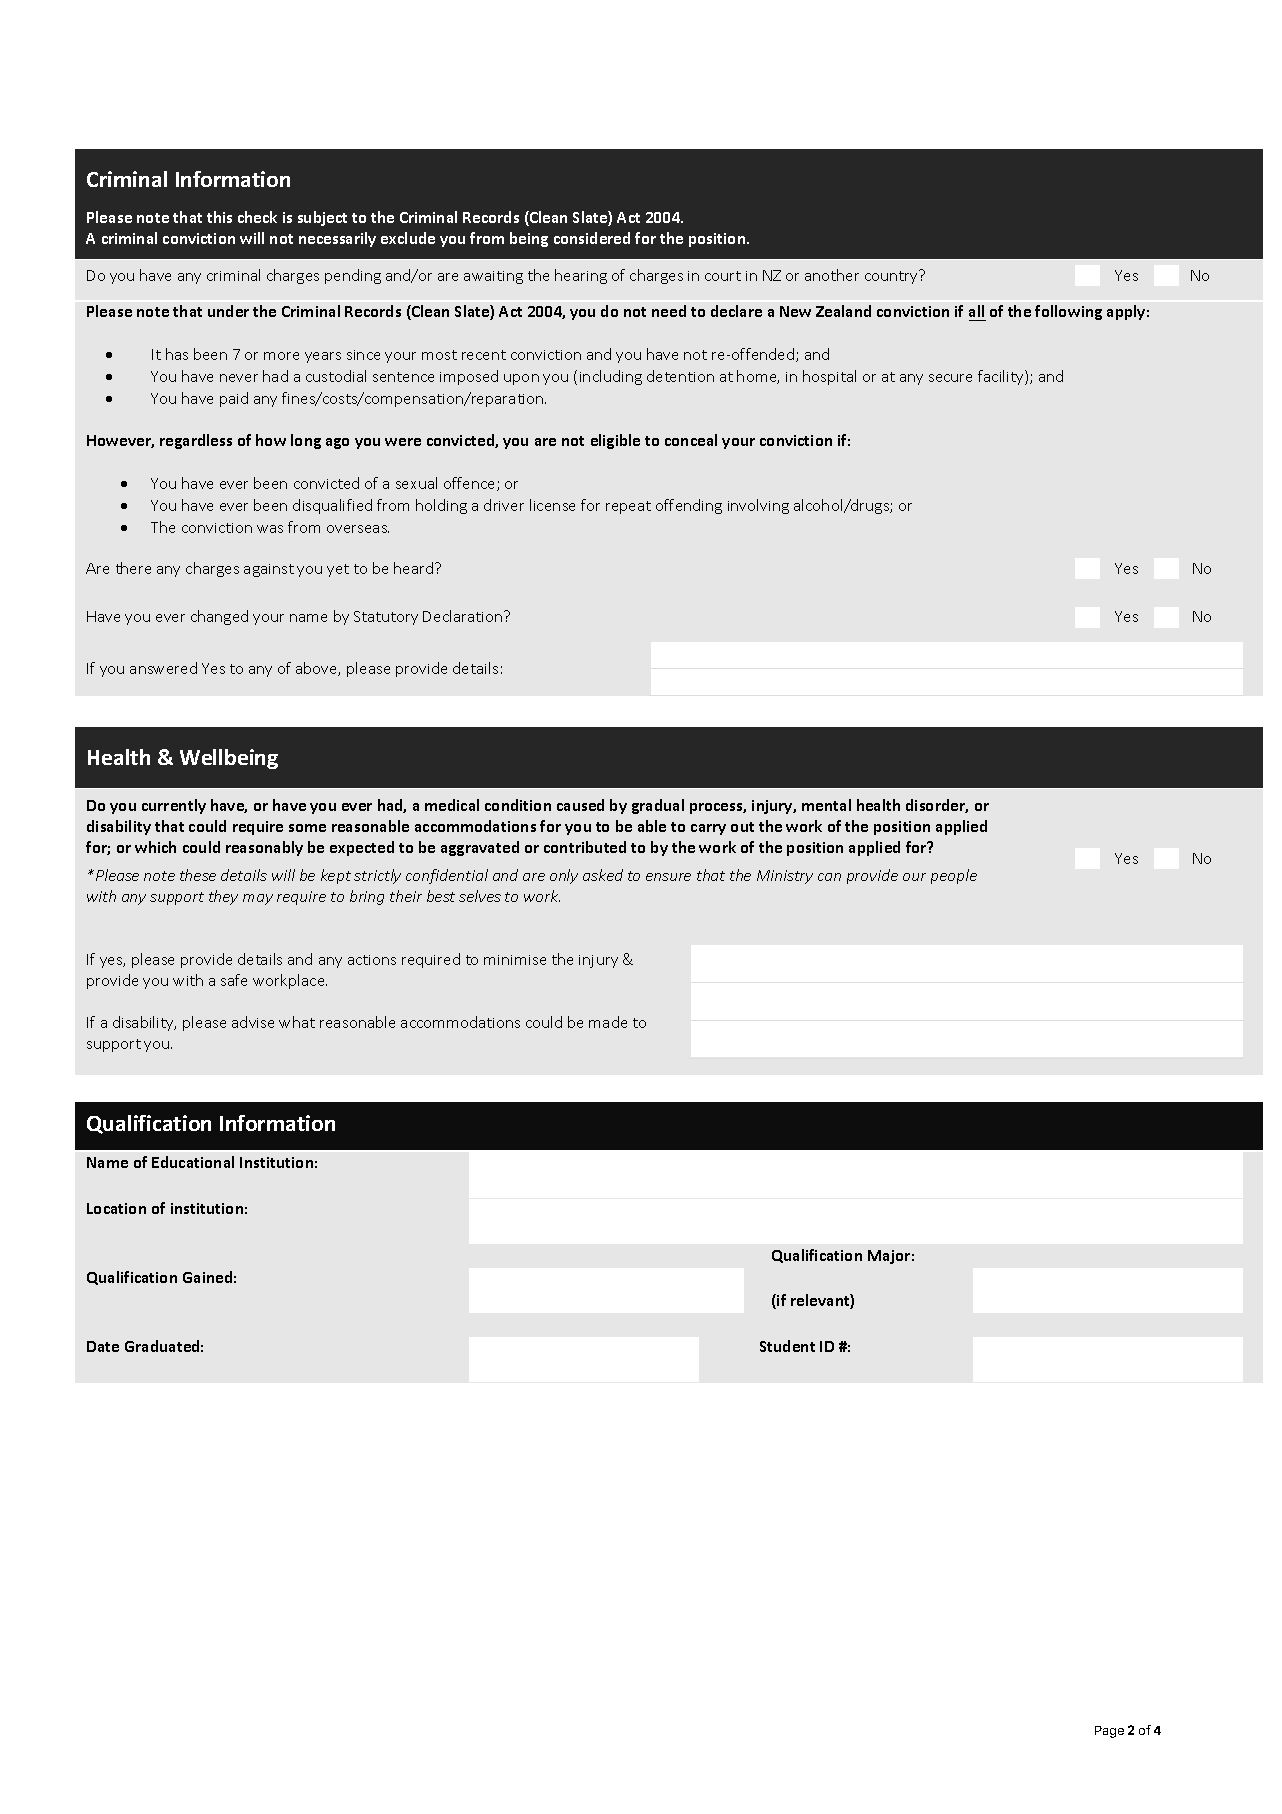 The height and width of the screenshot is (1814, 1282). What do you see at coordinates (174, 806) in the screenshot?
I see `currently` at bounding box center [174, 806].
